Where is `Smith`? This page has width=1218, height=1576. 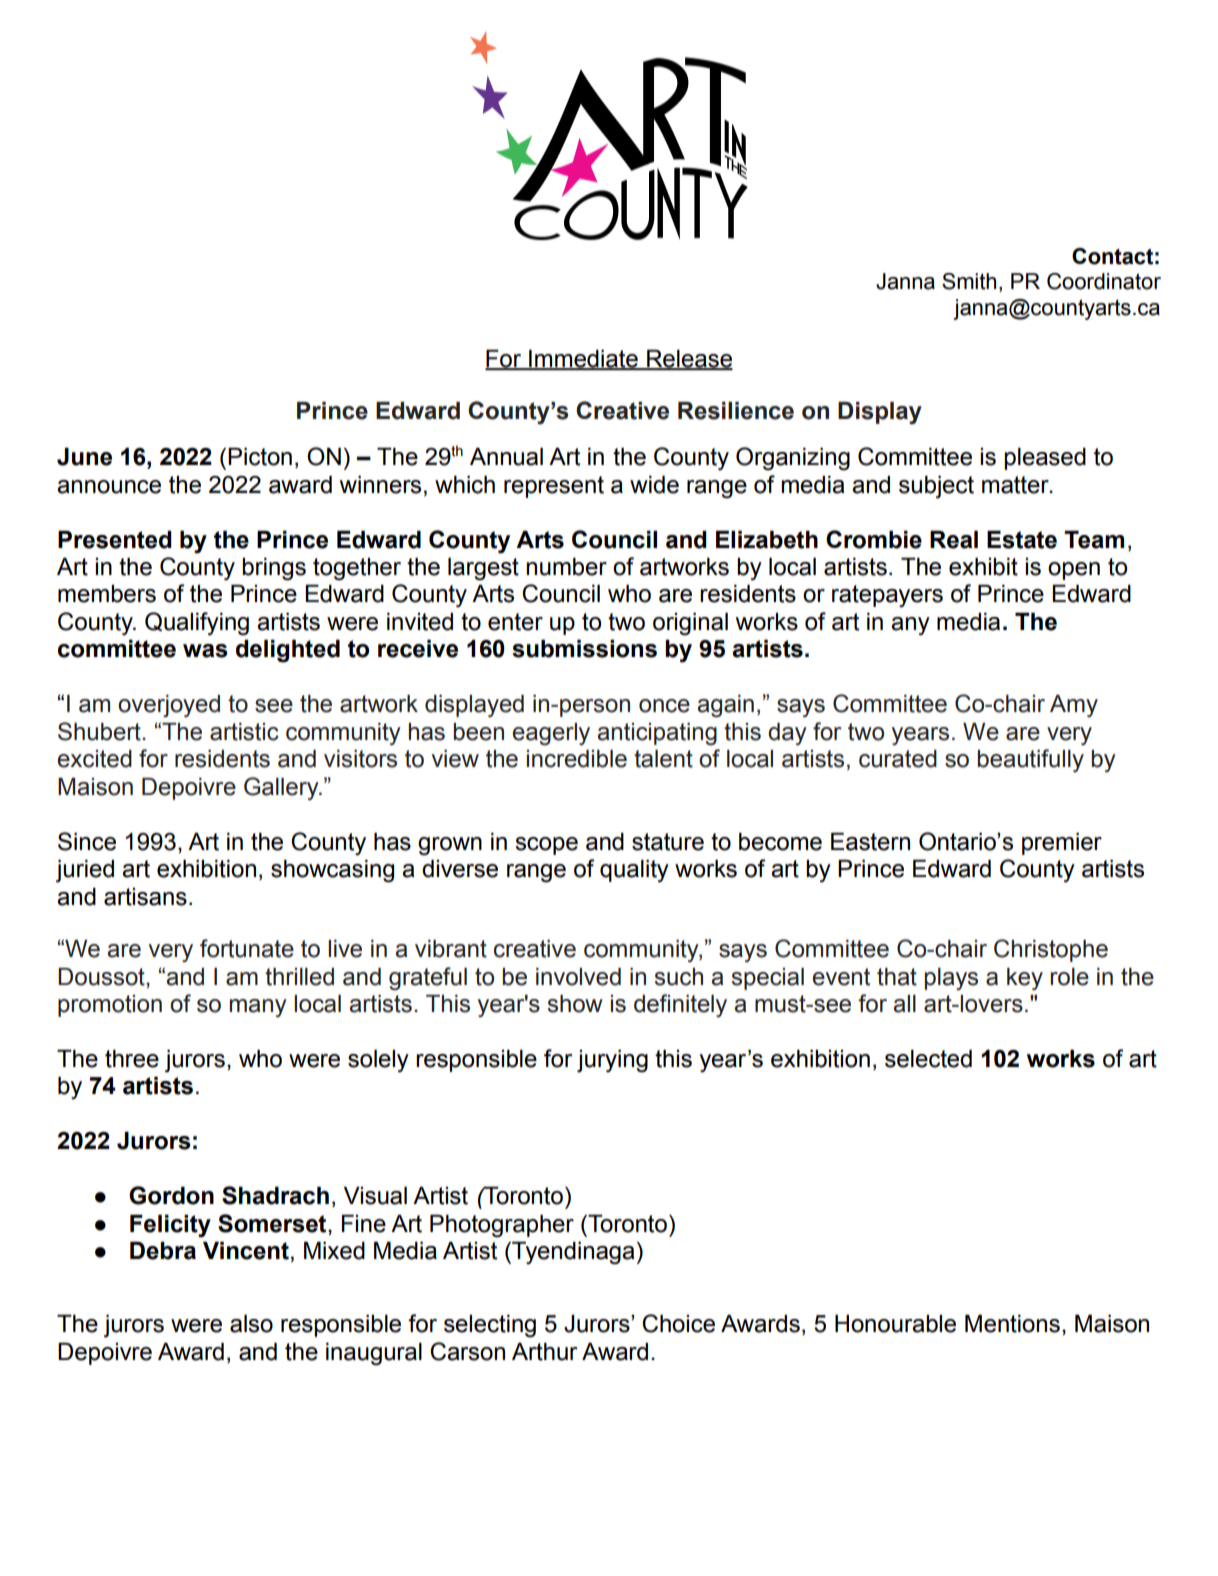
Smith is located at coordinates (969, 281).
